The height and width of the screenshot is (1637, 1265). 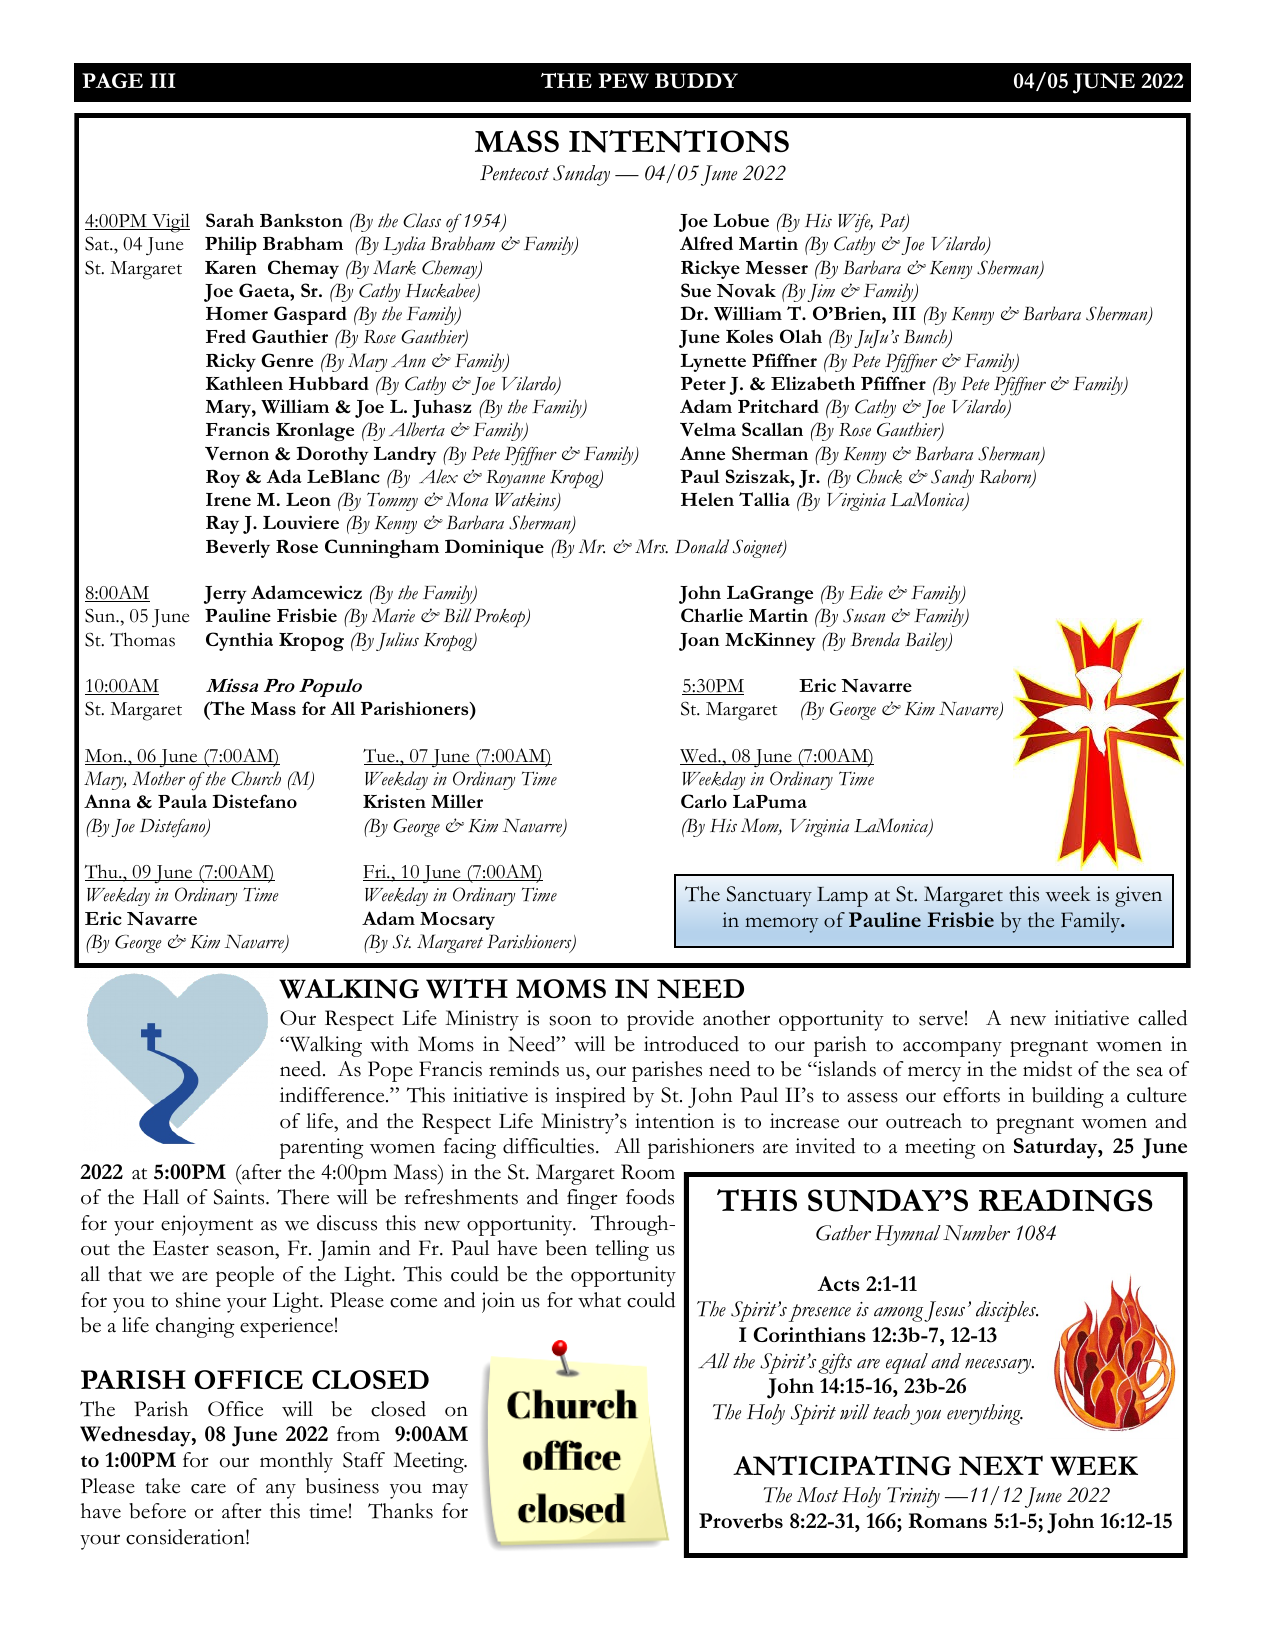 I want to click on given, so click(x=1138, y=896).
